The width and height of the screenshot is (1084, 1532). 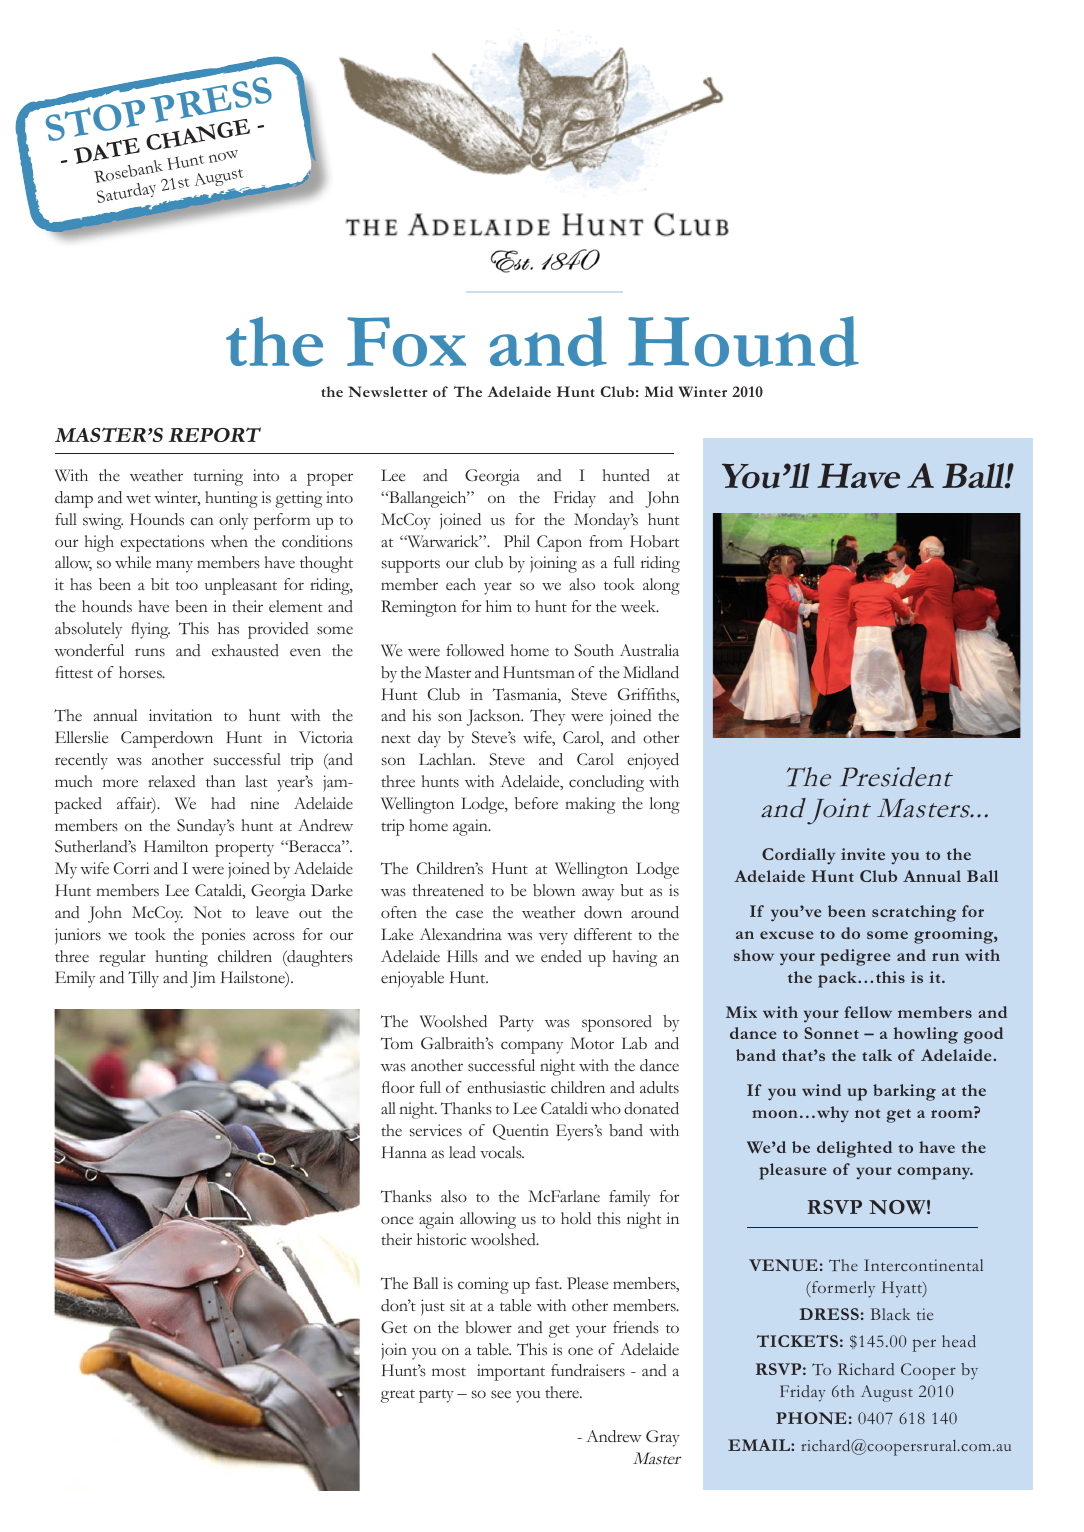 I want to click on Hobart, so click(x=654, y=541).
